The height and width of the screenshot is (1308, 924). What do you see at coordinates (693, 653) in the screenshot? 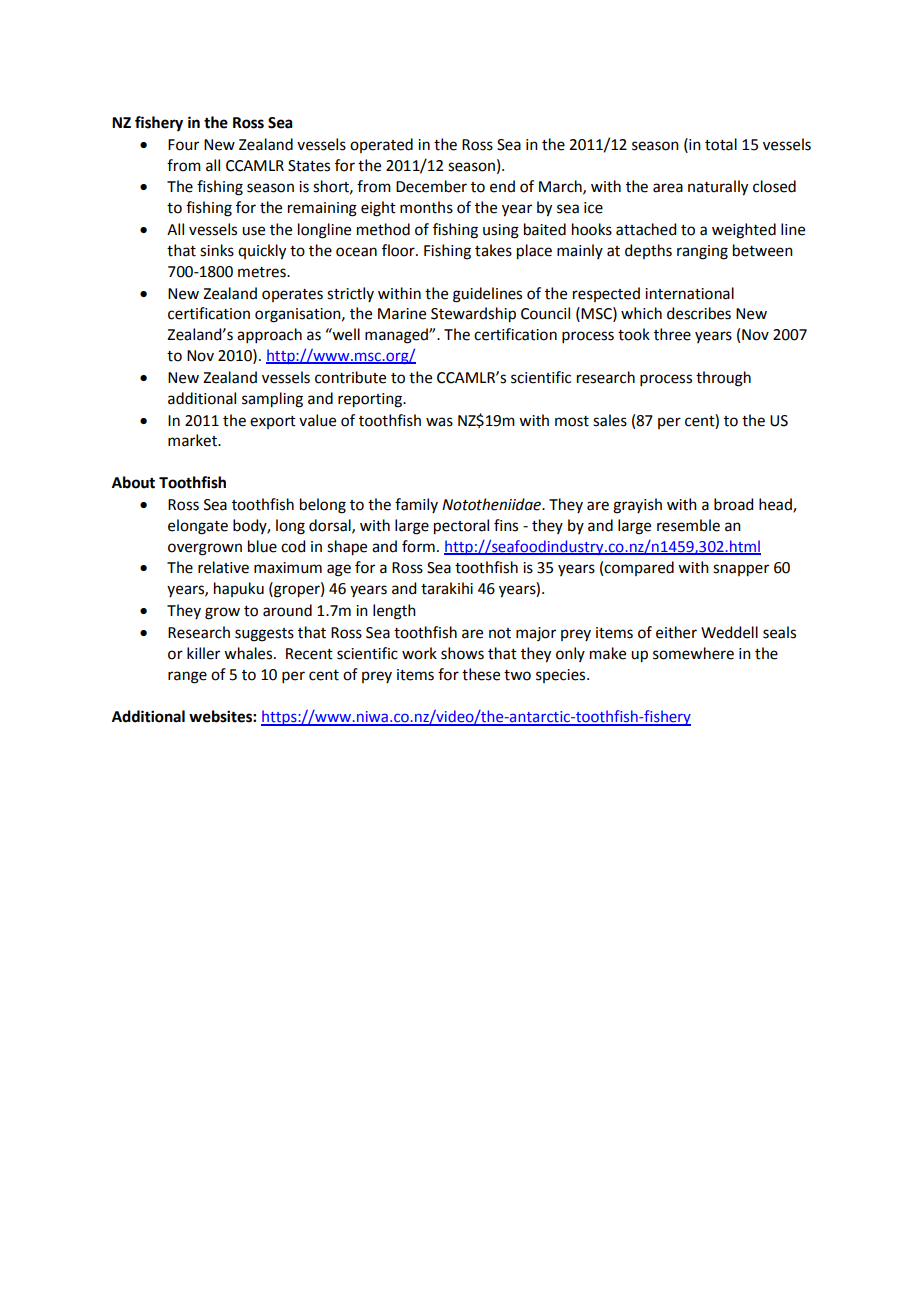
I see `somewhere` at bounding box center [693, 653].
